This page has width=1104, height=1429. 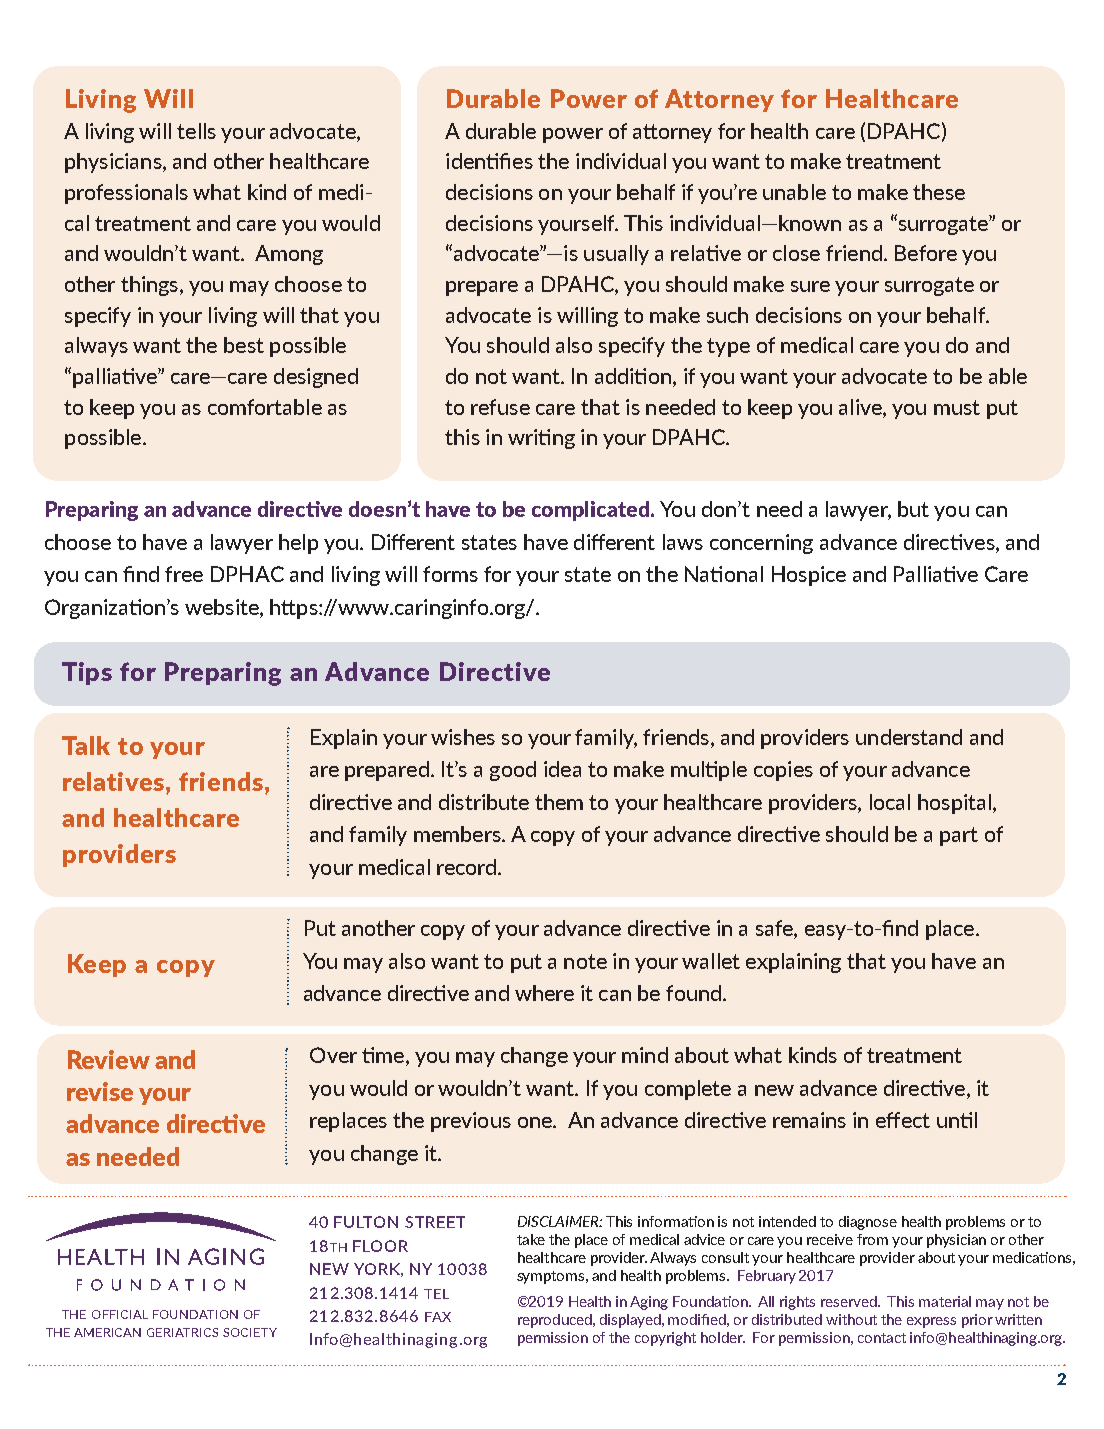 What do you see at coordinates (903, 1120) in the page?
I see `effect` at bounding box center [903, 1120].
